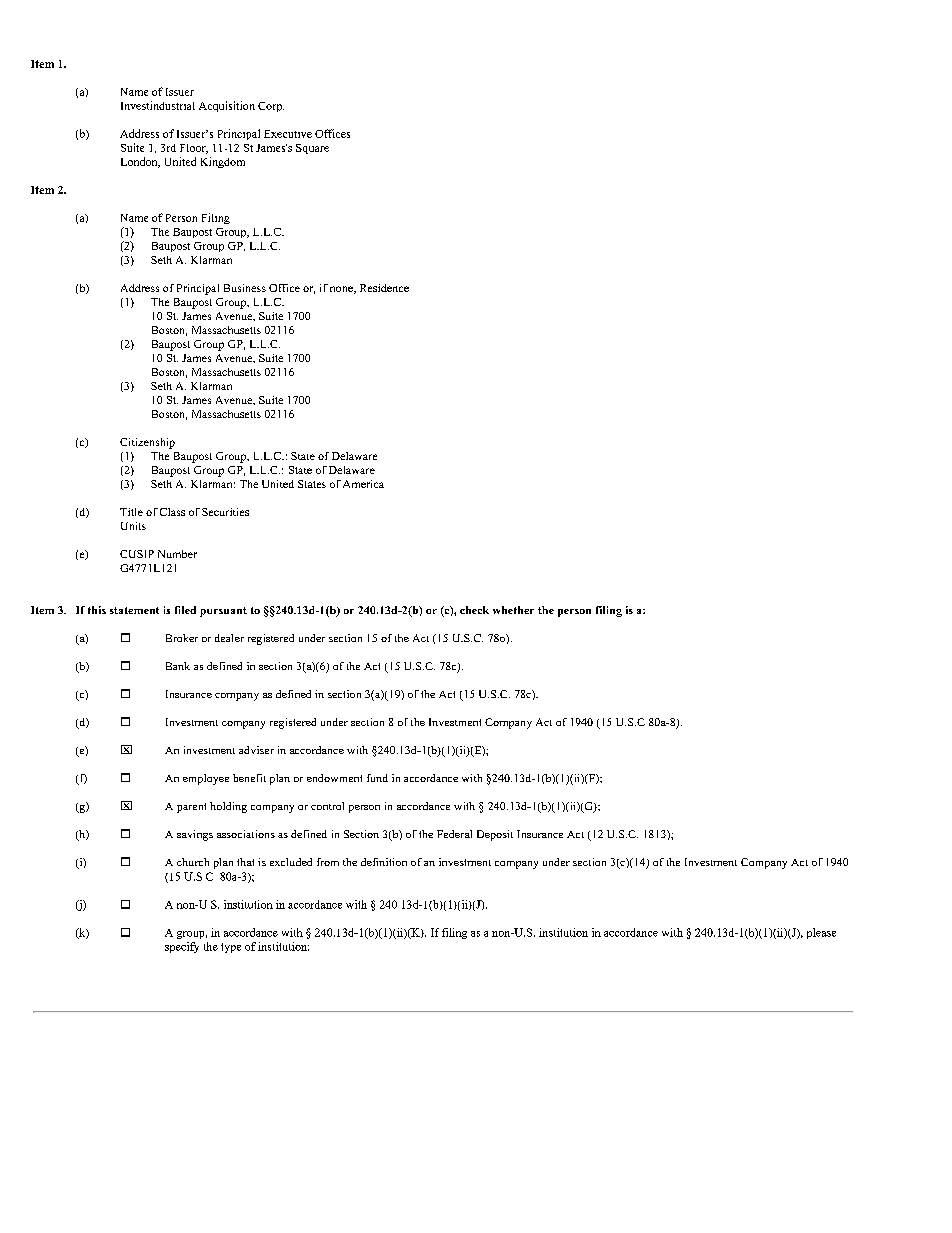 Image resolution: width=952 pixels, height=1233 pixels. What do you see at coordinates (495, 835) in the page?
I see `Deposit` at bounding box center [495, 835].
